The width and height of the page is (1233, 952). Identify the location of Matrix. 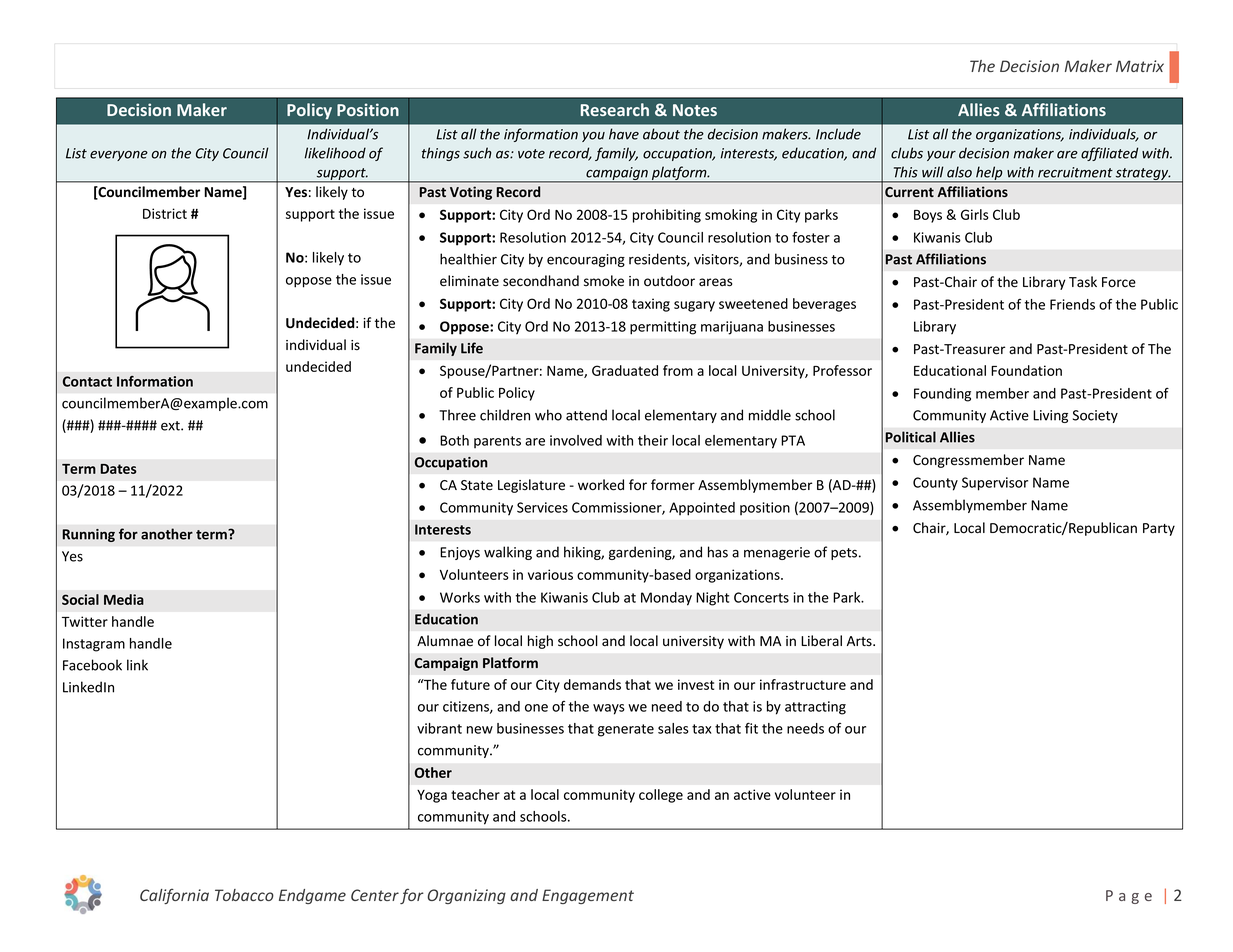
(1140, 66).
